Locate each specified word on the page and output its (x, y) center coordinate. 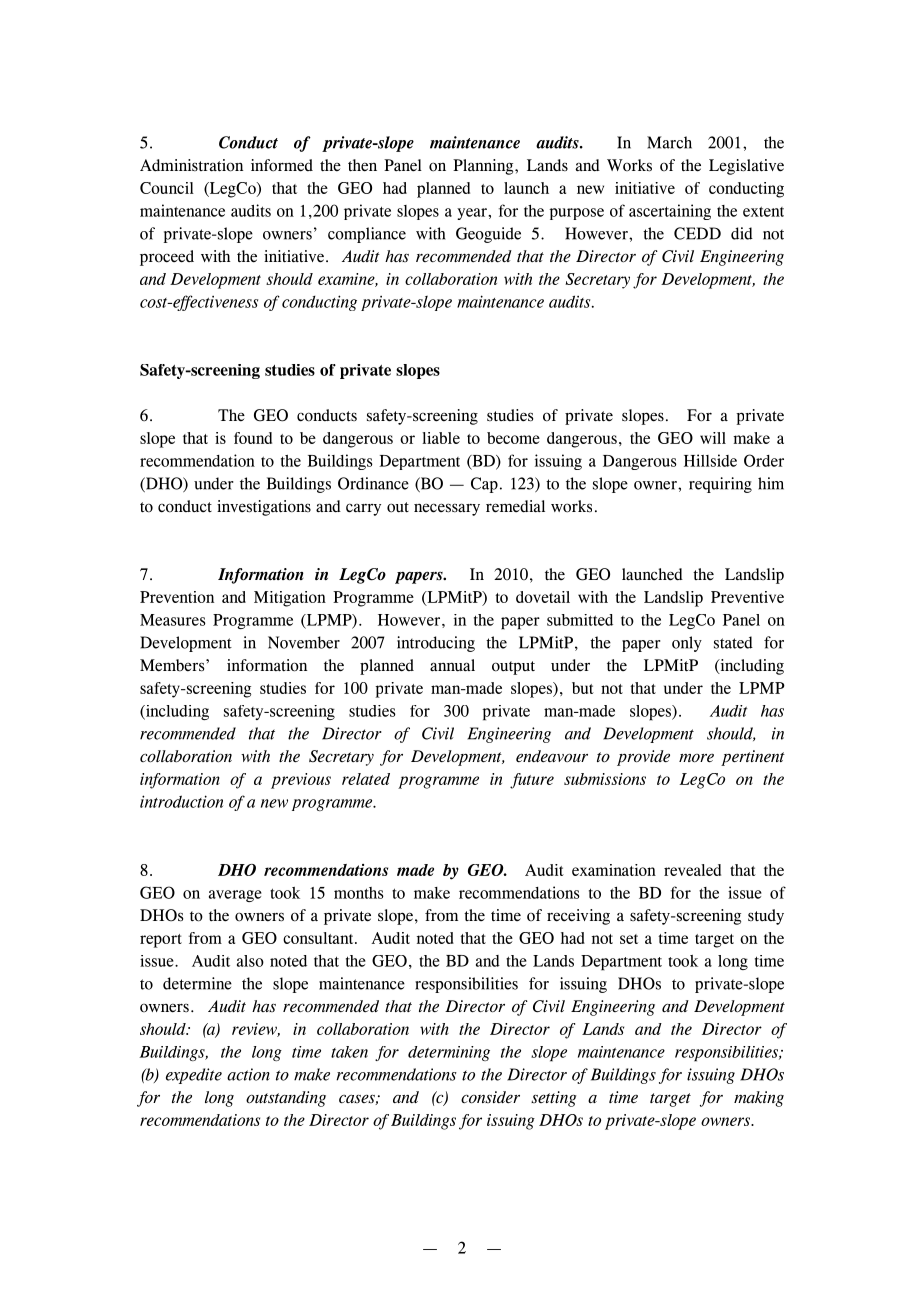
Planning (484, 167)
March (669, 142)
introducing (436, 644)
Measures (173, 620)
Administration (191, 165)
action (248, 1074)
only (687, 644)
